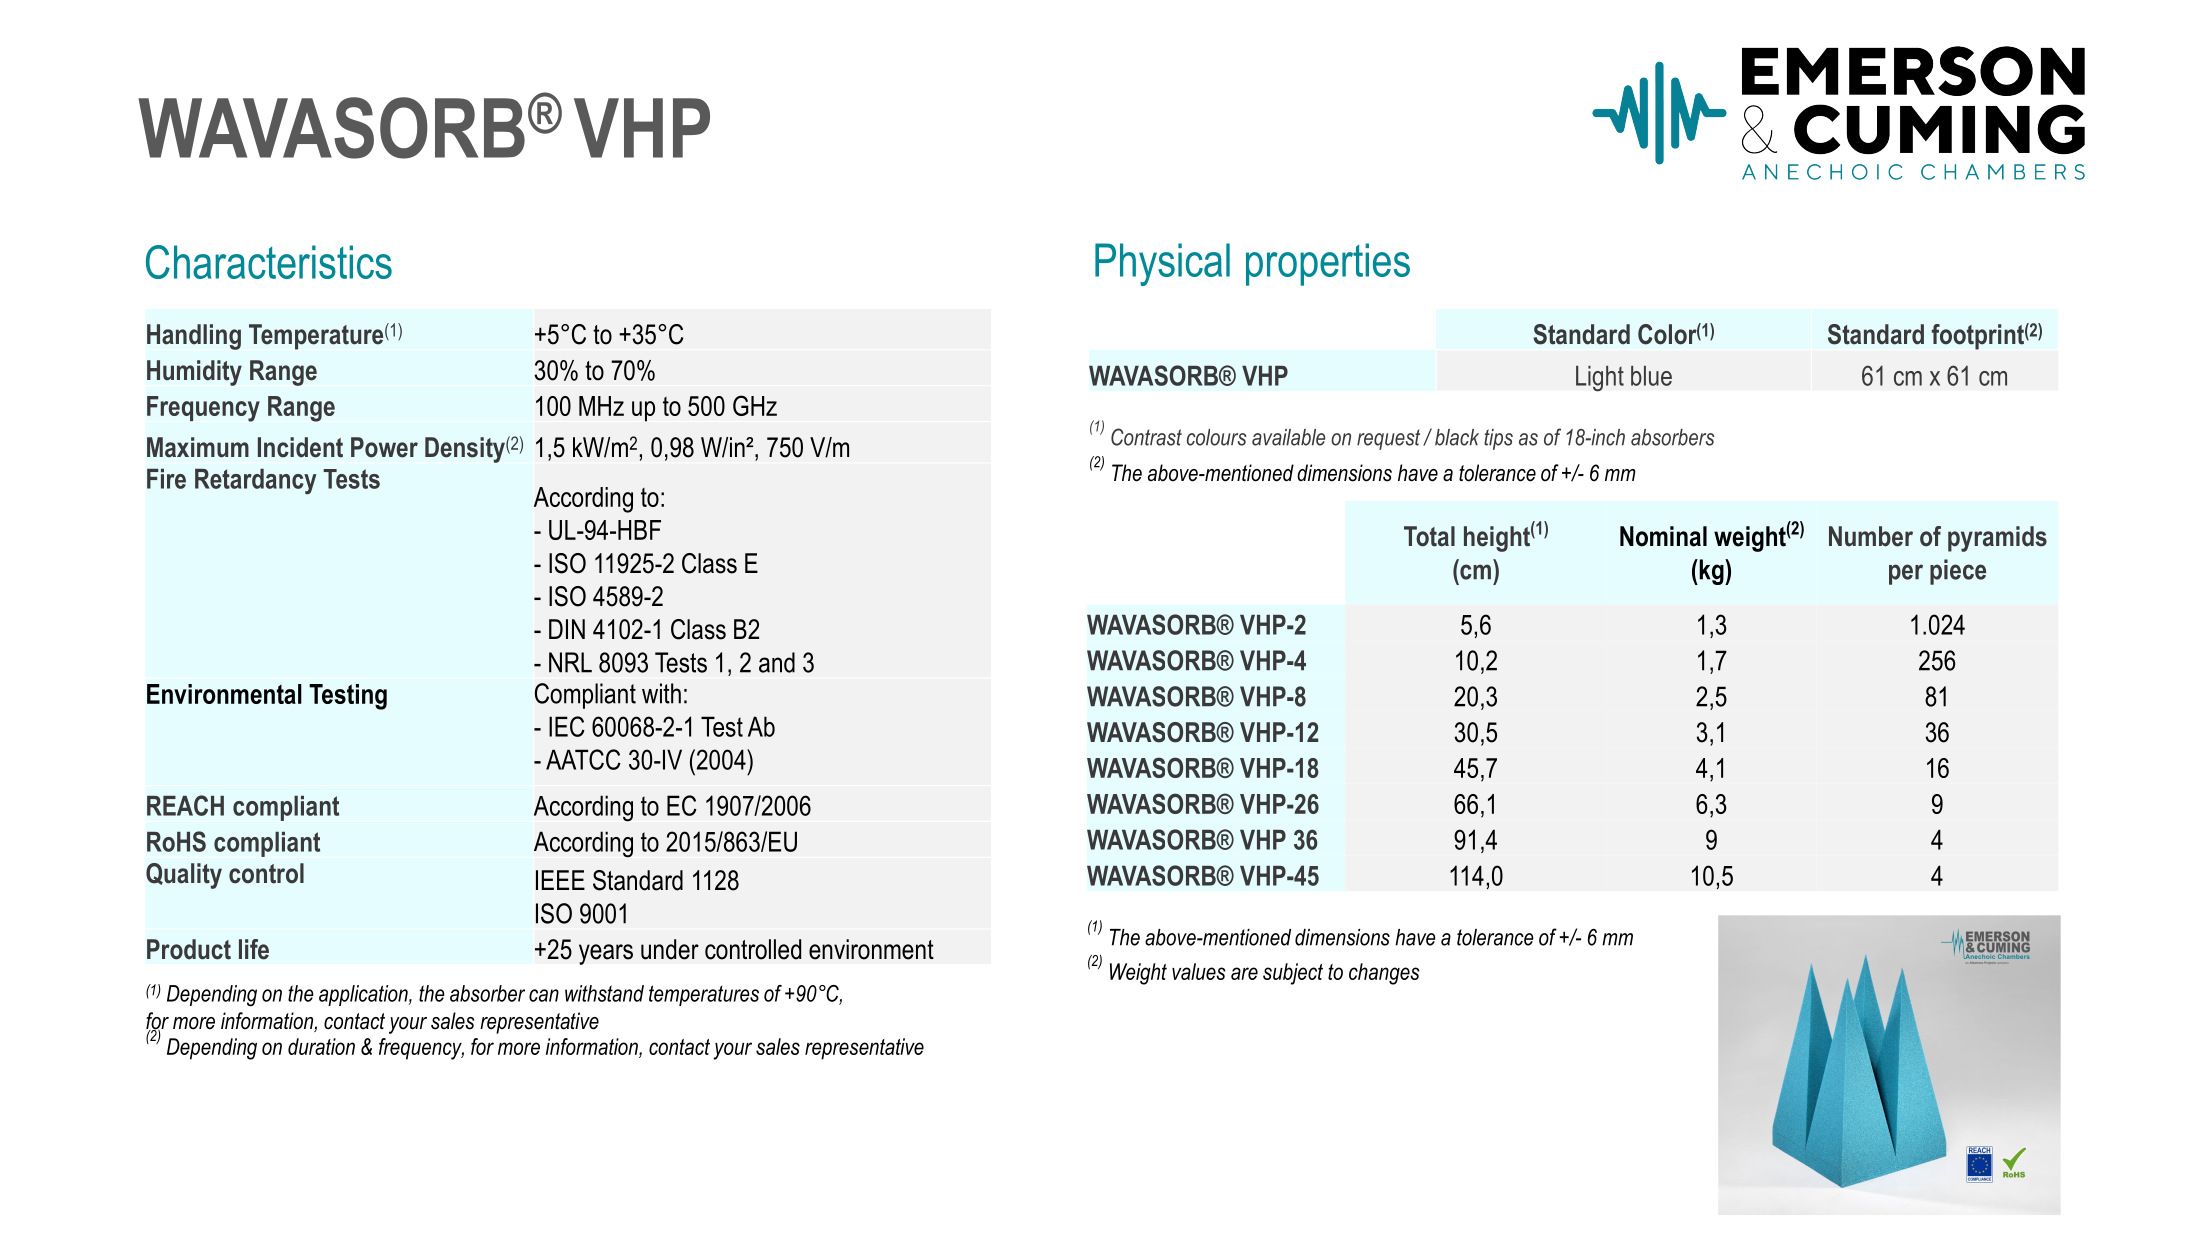  Describe the element at coordinates (1958, 572) in the document. I see `piece` at that location.
